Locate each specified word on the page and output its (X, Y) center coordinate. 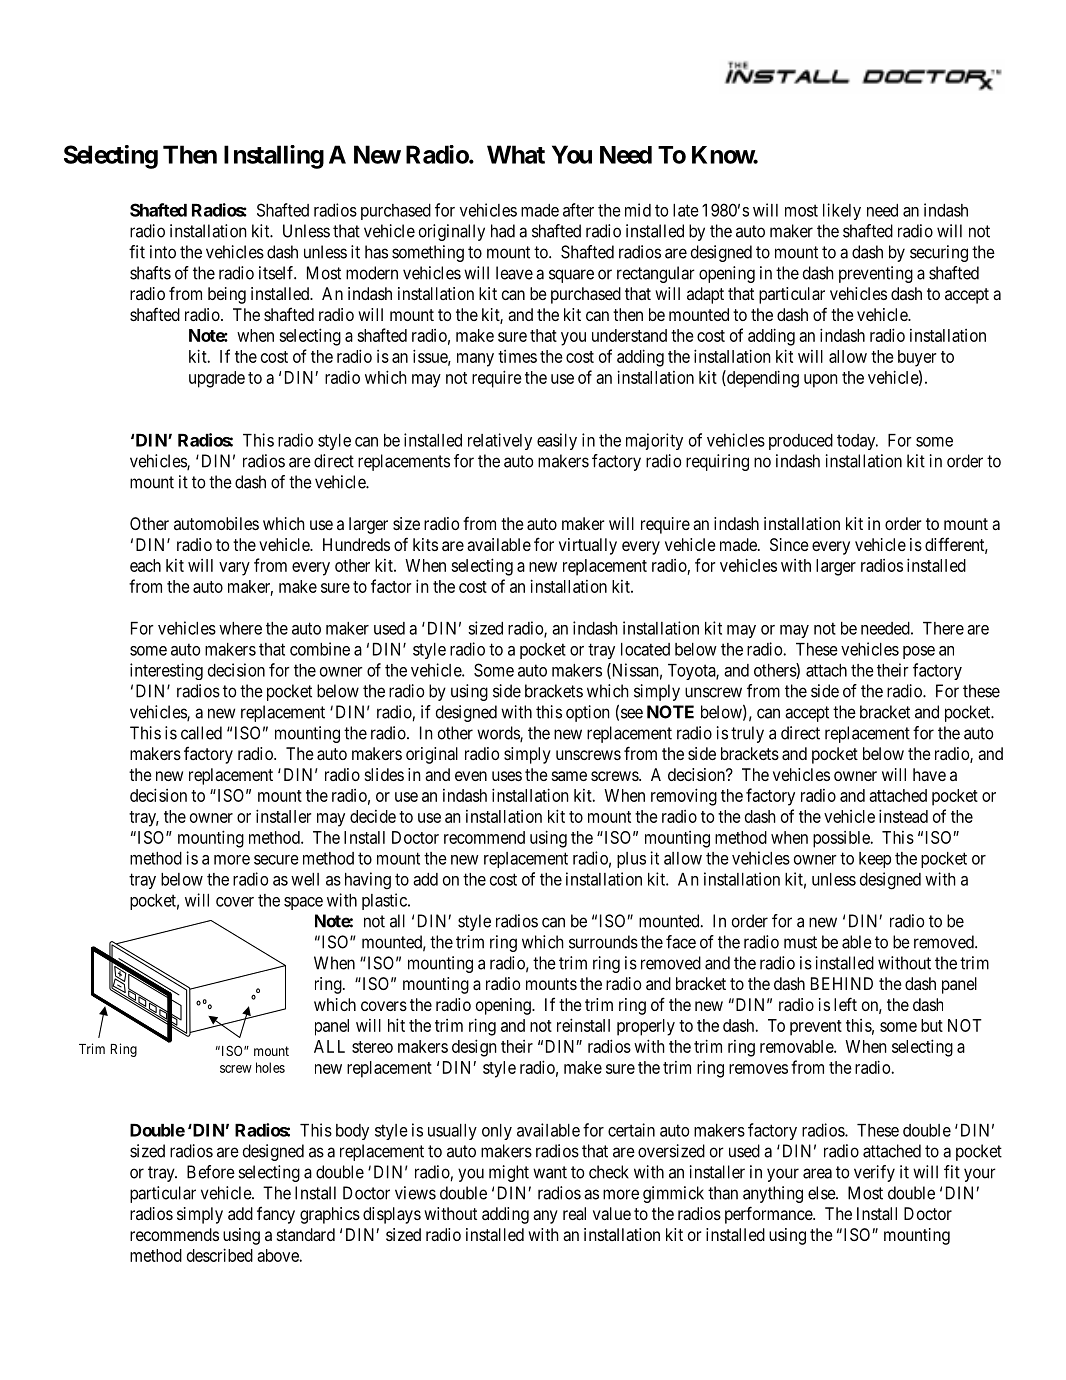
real (574, 1213)
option (588, 713)
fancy (276, 1215)
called (201, 733)
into (163, 252)
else (822, 1193)
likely (842, 211)
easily (557, 441)
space (303, 903)
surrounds (603, 942)
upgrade (217, 379)
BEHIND (842, 983)
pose (919, 652)
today (857, 442)
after (578, 210)
